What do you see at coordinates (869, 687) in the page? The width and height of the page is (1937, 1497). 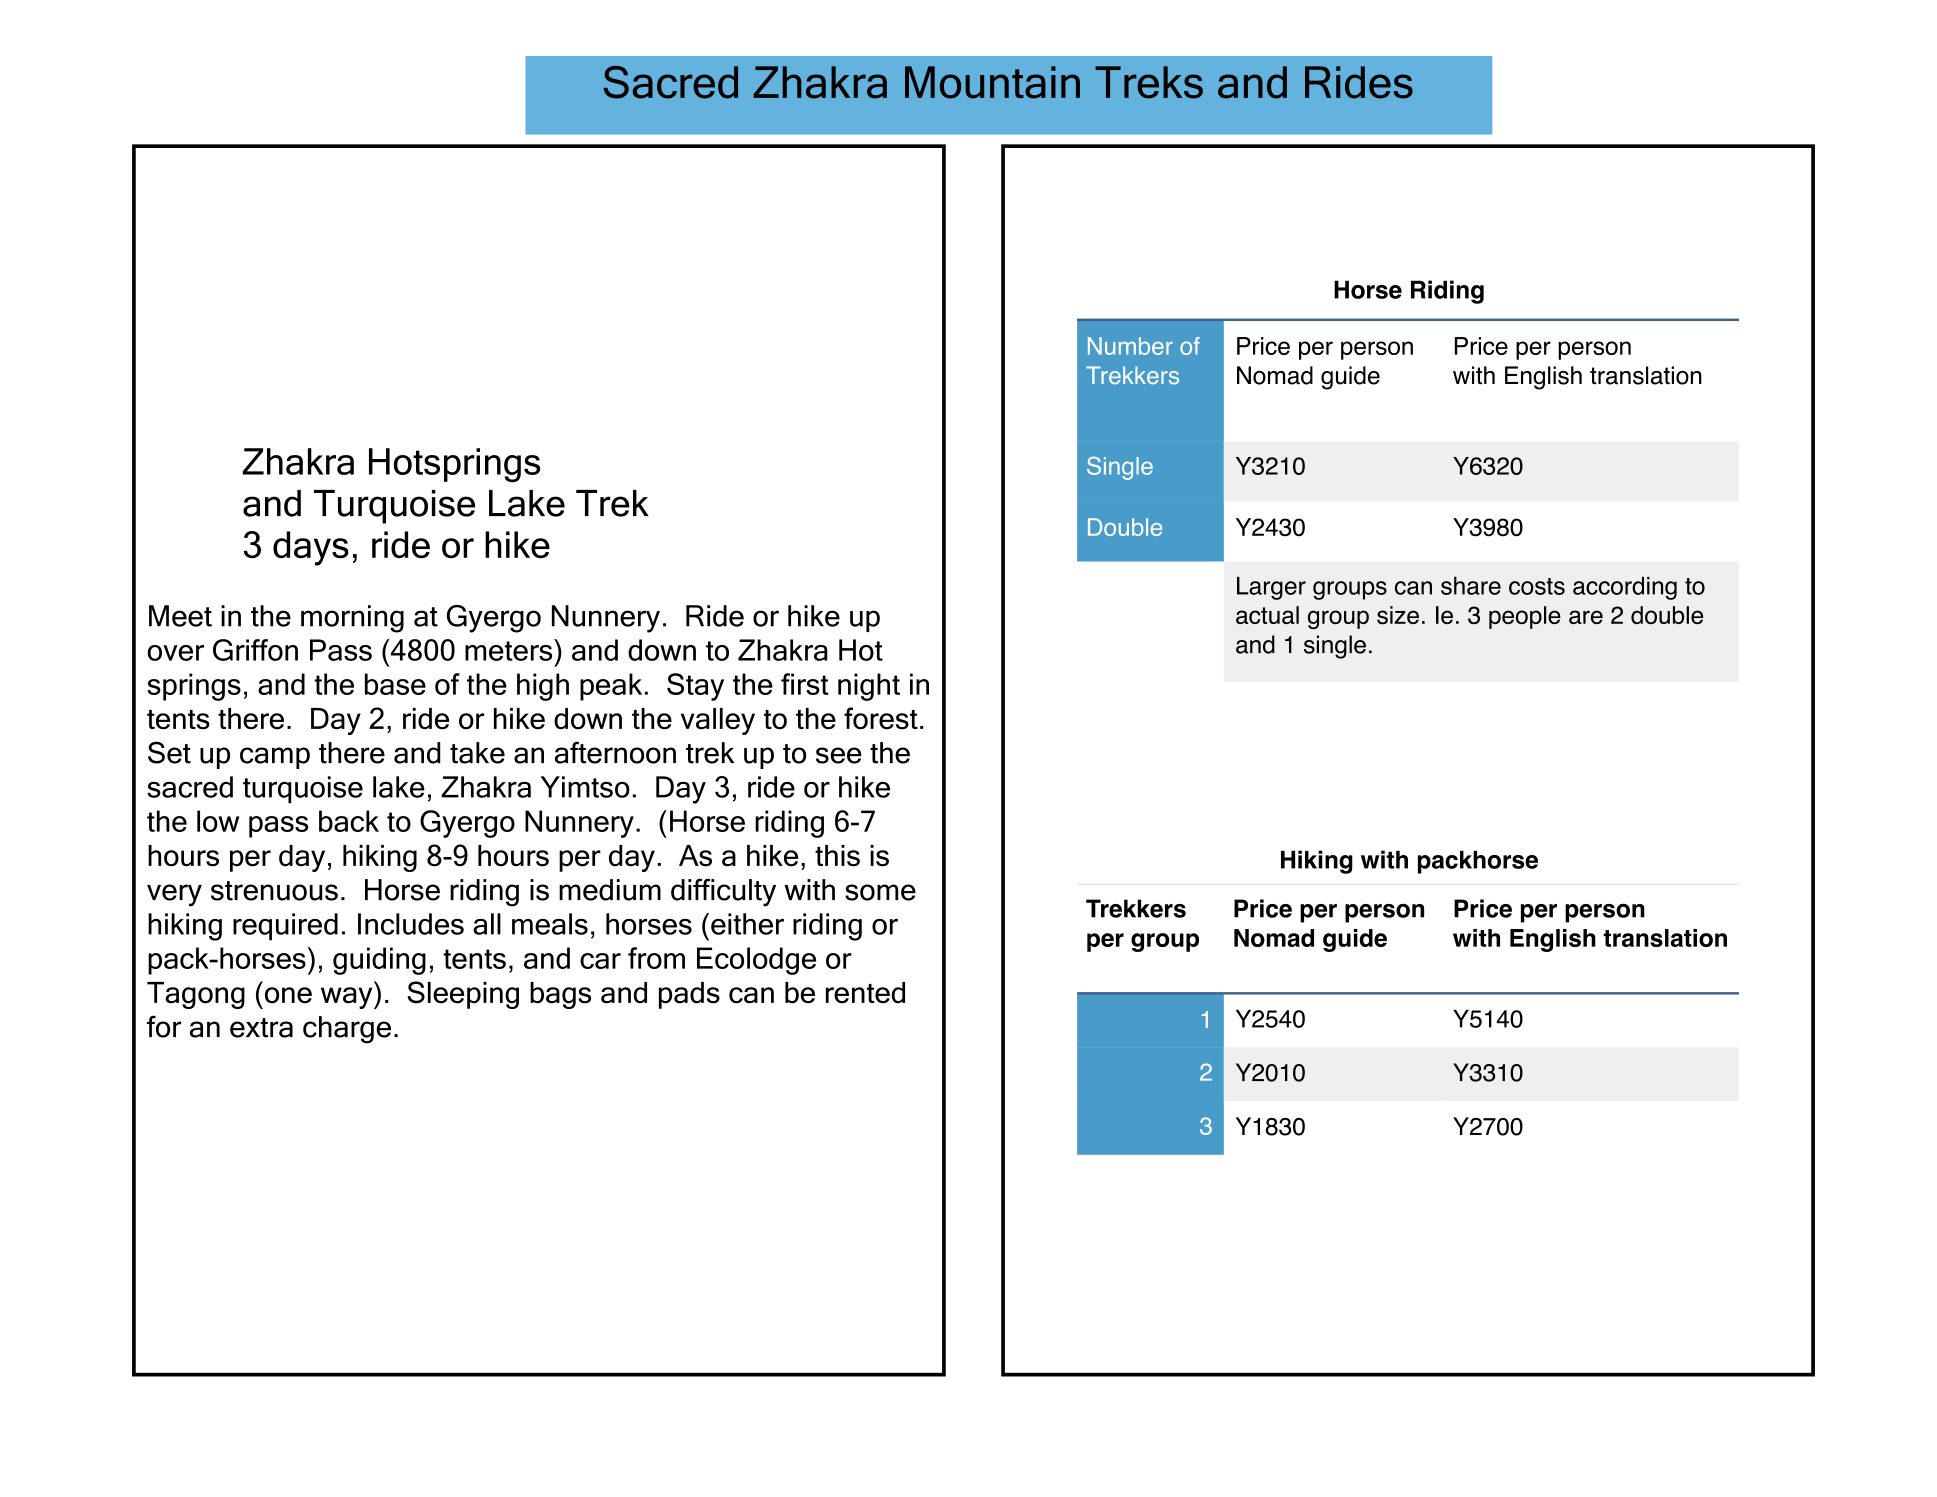 I see `night` at bounding box center [869, 687].
